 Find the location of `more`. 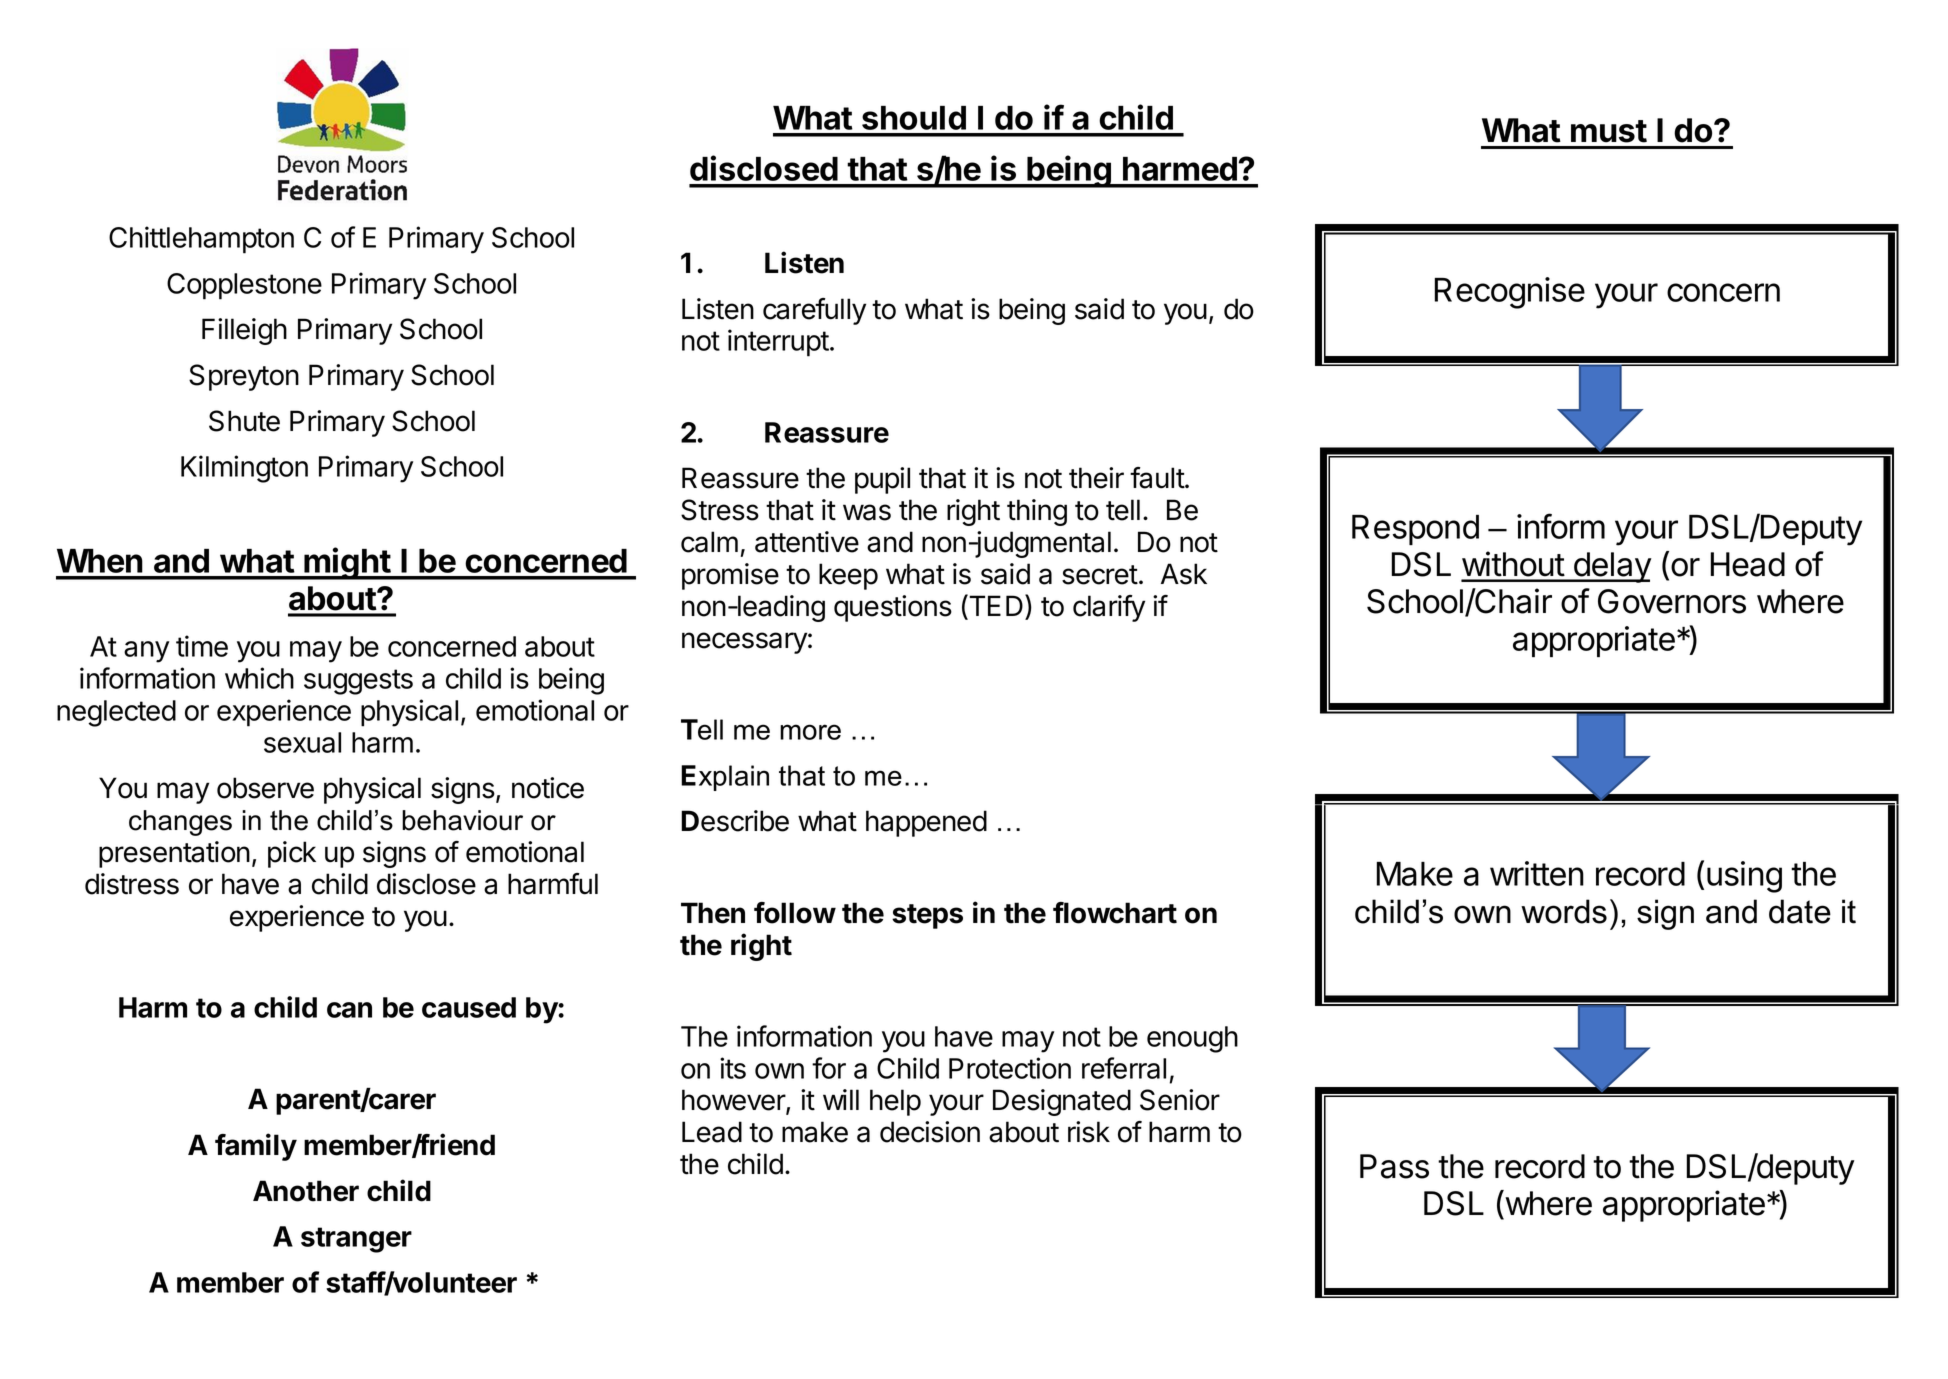

more is located at coordinates (810, 732).
